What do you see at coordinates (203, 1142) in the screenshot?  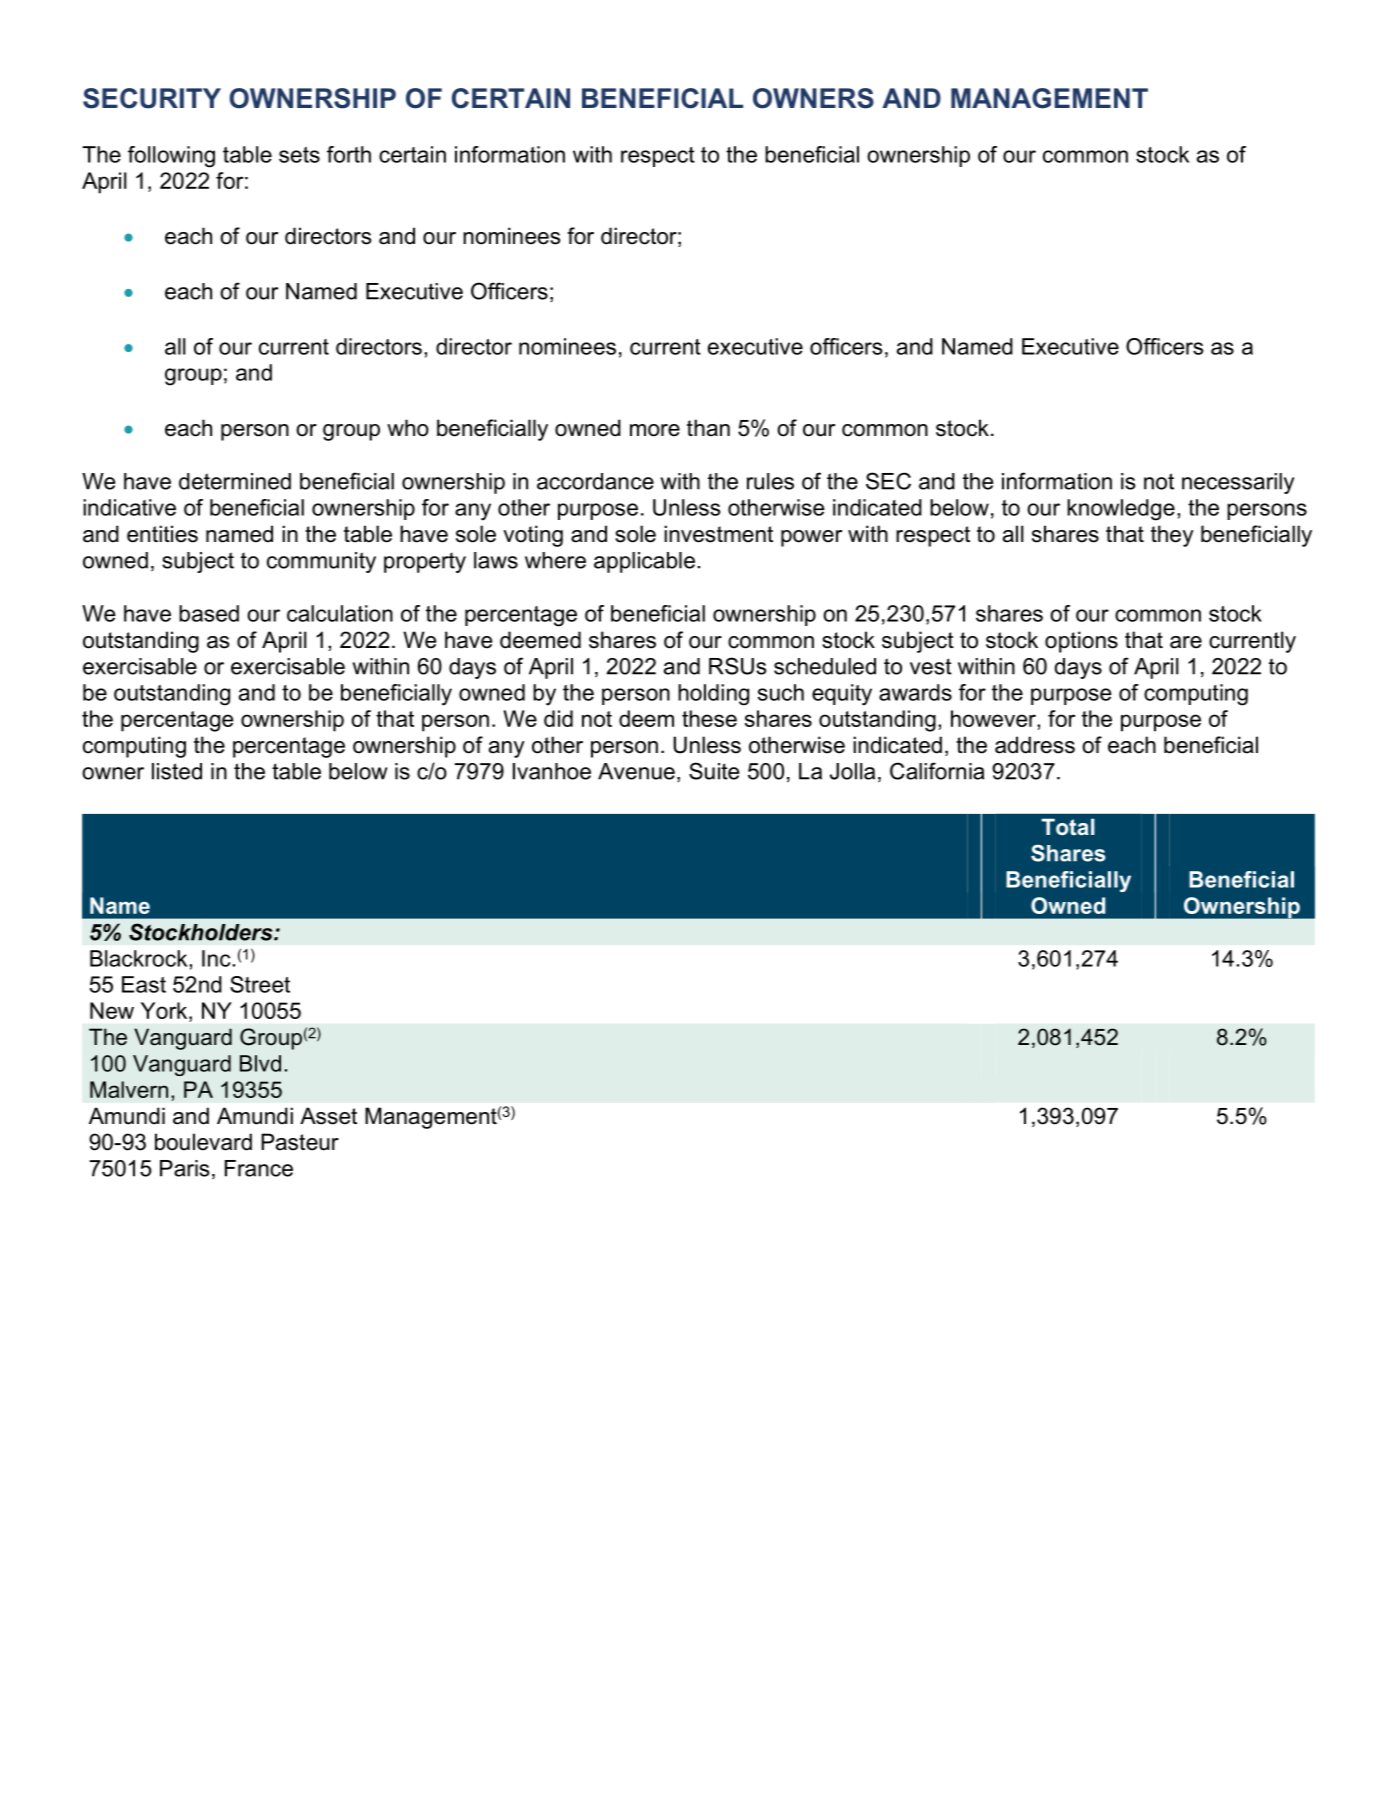 I see `boulevard` at bounding box center [203, 1142].
